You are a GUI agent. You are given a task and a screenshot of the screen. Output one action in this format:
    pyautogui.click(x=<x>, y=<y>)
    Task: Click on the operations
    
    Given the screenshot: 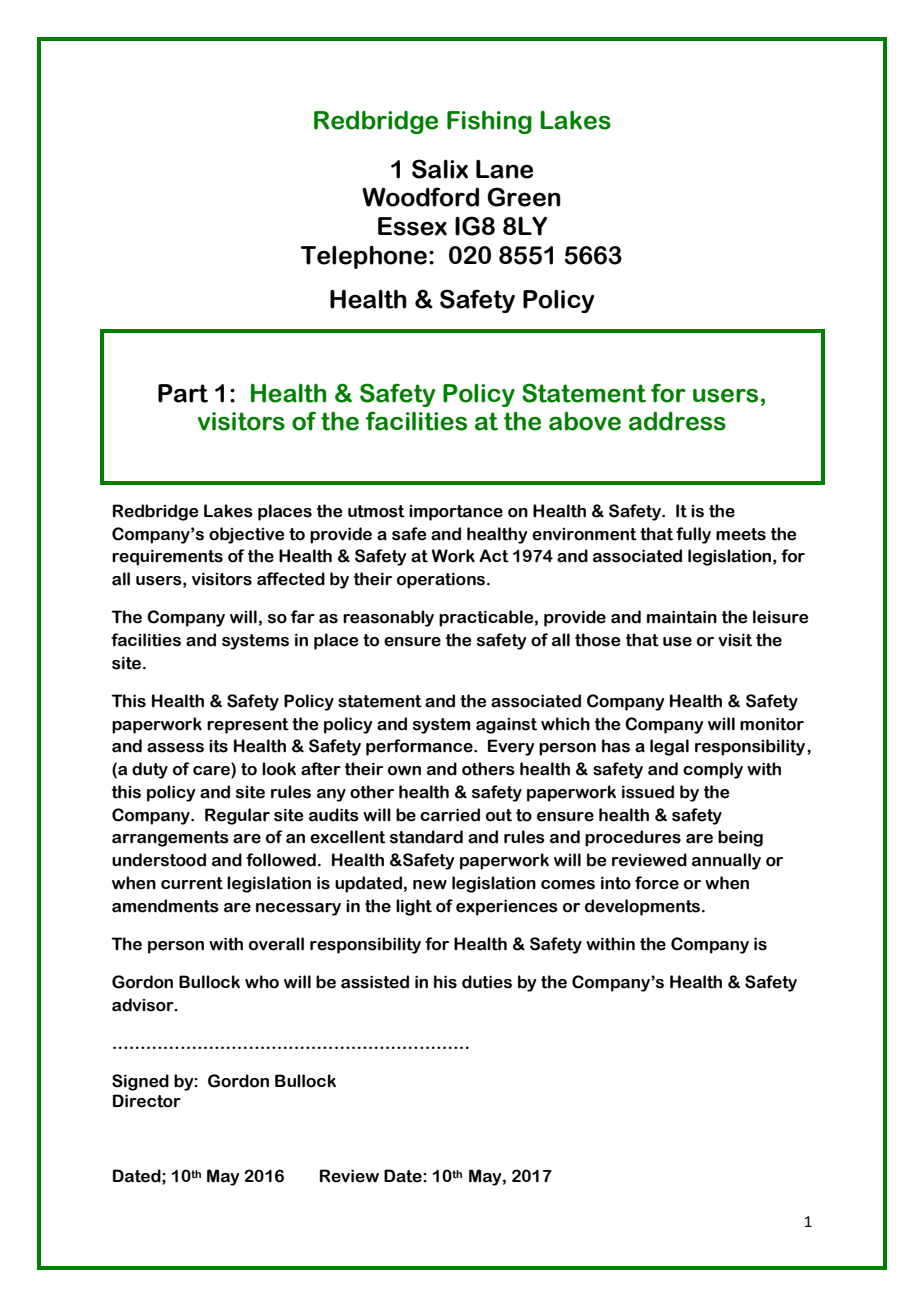 What is the action you would take?
    pyautogui.click(x=442, y=580)
